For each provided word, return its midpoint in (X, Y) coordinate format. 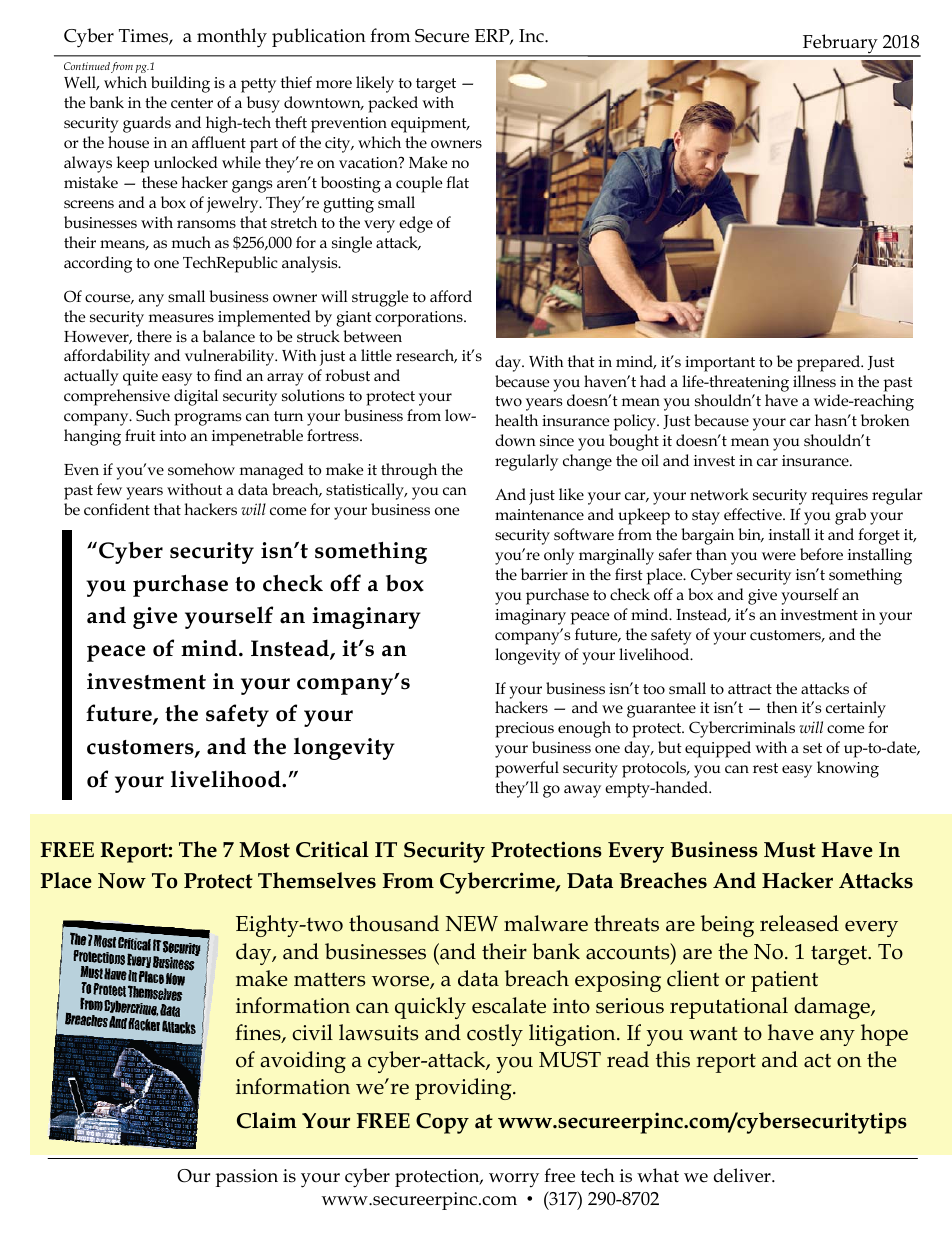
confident (117, 509)
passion (246, 1178)
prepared (830, 363)
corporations (420, 319)
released (799, 923)
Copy (442, 1123)
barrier (544, 574)
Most (264, 850)
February (840, 45)
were (779, 556)
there (154, 336)
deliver (743, 1175)
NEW (472, 924)
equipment (430, 125)
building (180, 84)
